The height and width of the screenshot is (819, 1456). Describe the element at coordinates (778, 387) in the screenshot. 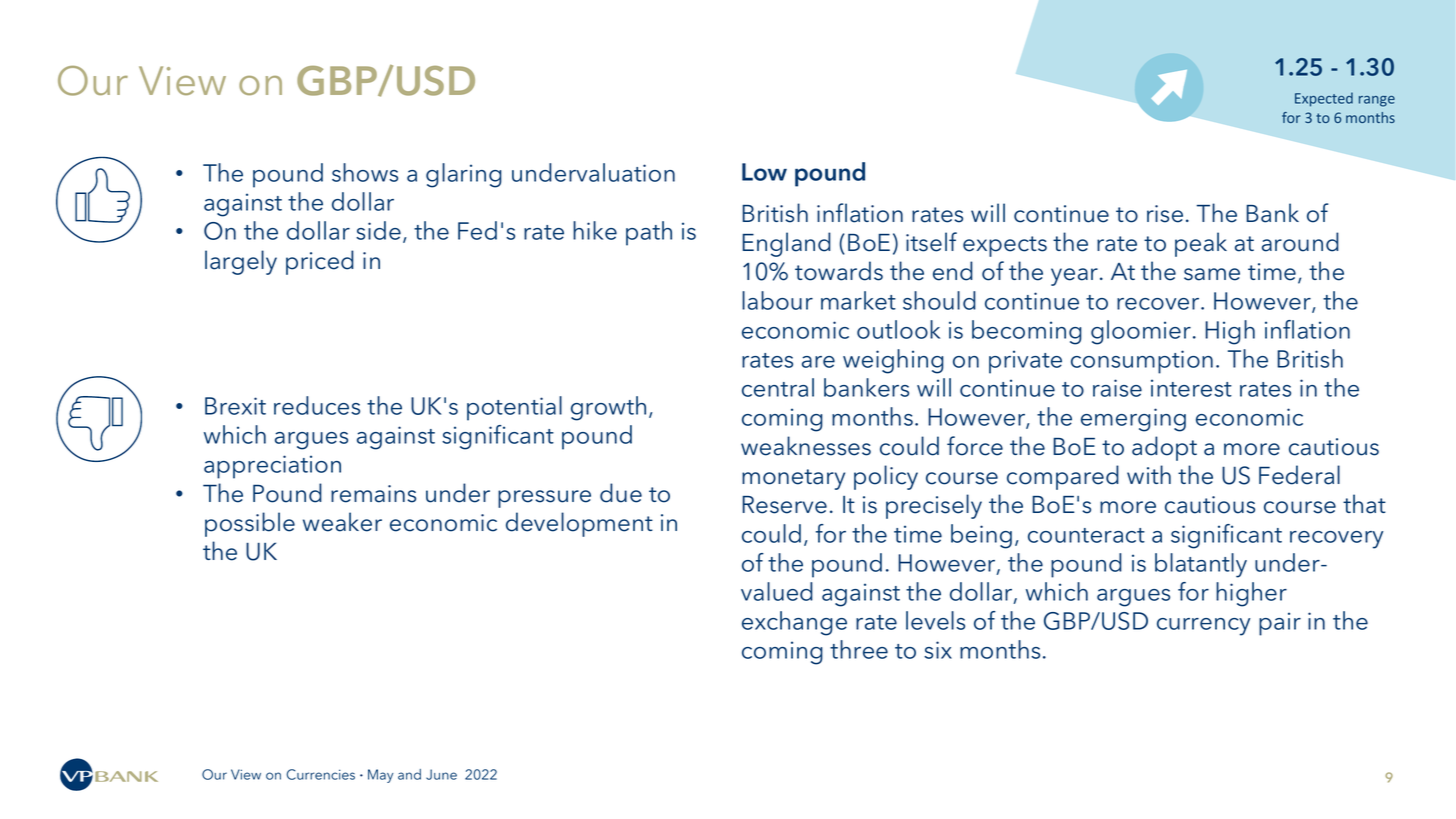

I see `central` at that location.
